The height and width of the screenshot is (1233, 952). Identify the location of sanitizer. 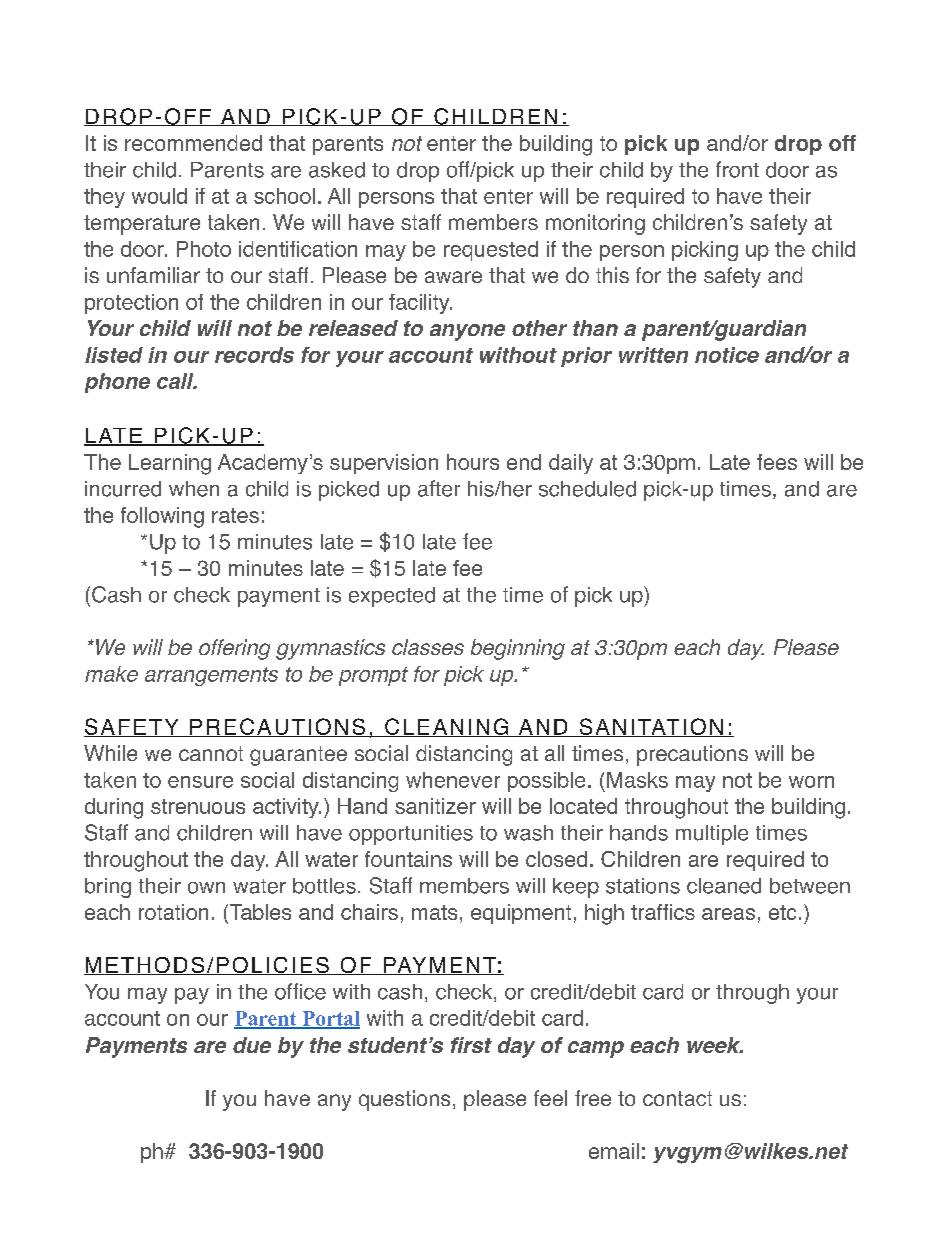
(435, 806).
